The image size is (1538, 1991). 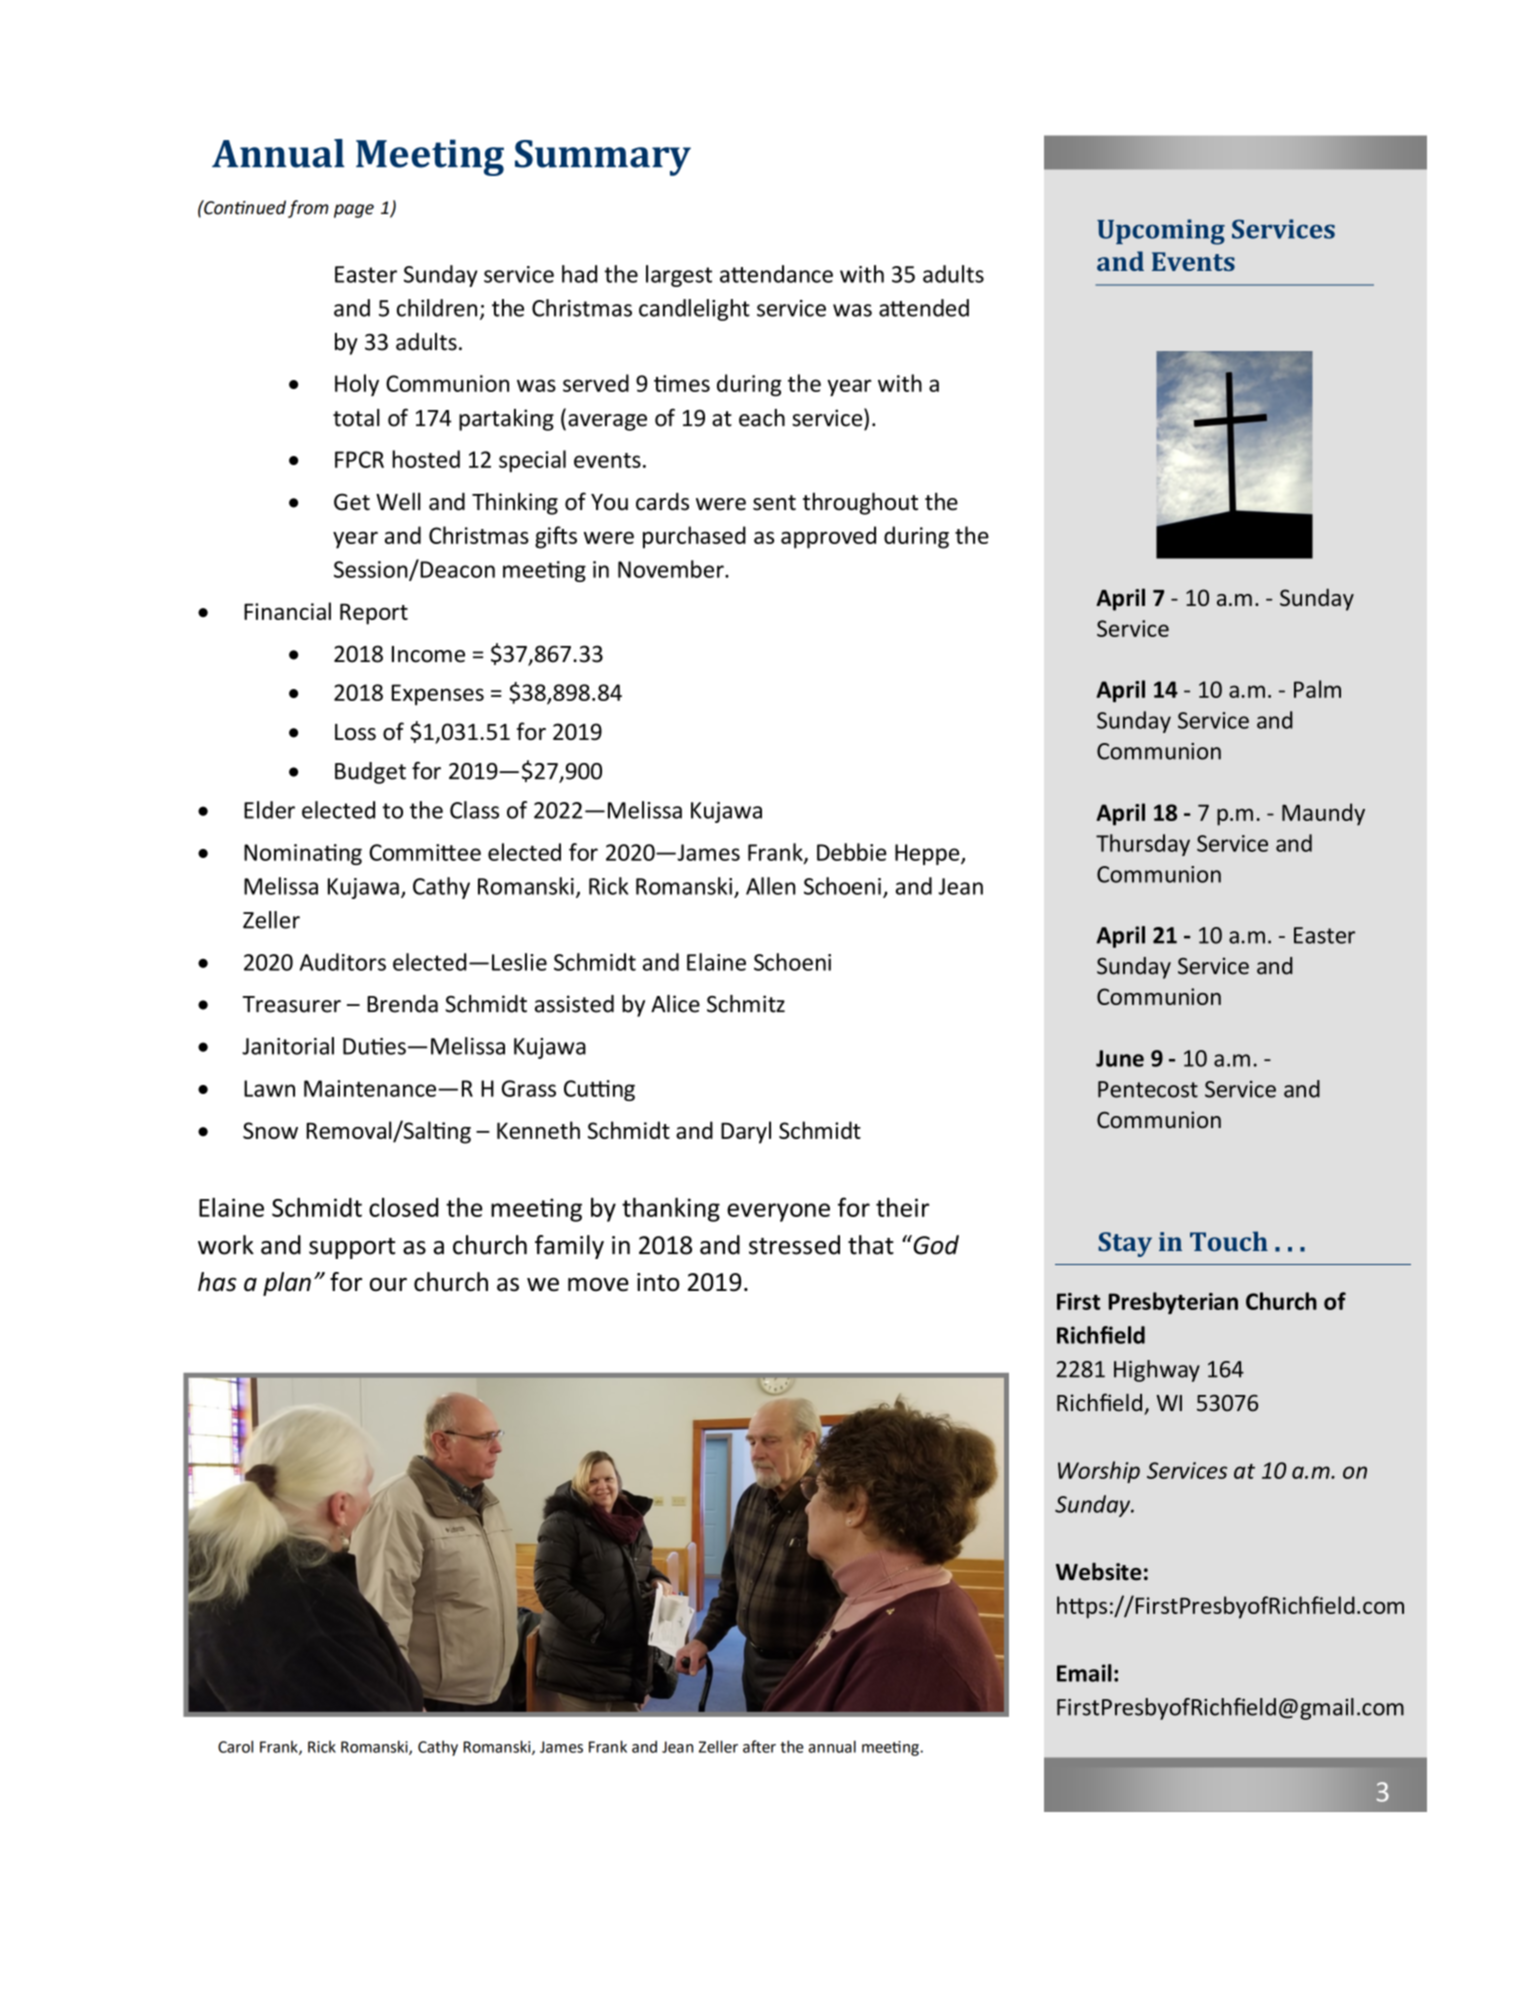 What do you see at coordinates (235, 1746) in the screenshot?
I see `Carol` at bounding box center [235, 1746].
